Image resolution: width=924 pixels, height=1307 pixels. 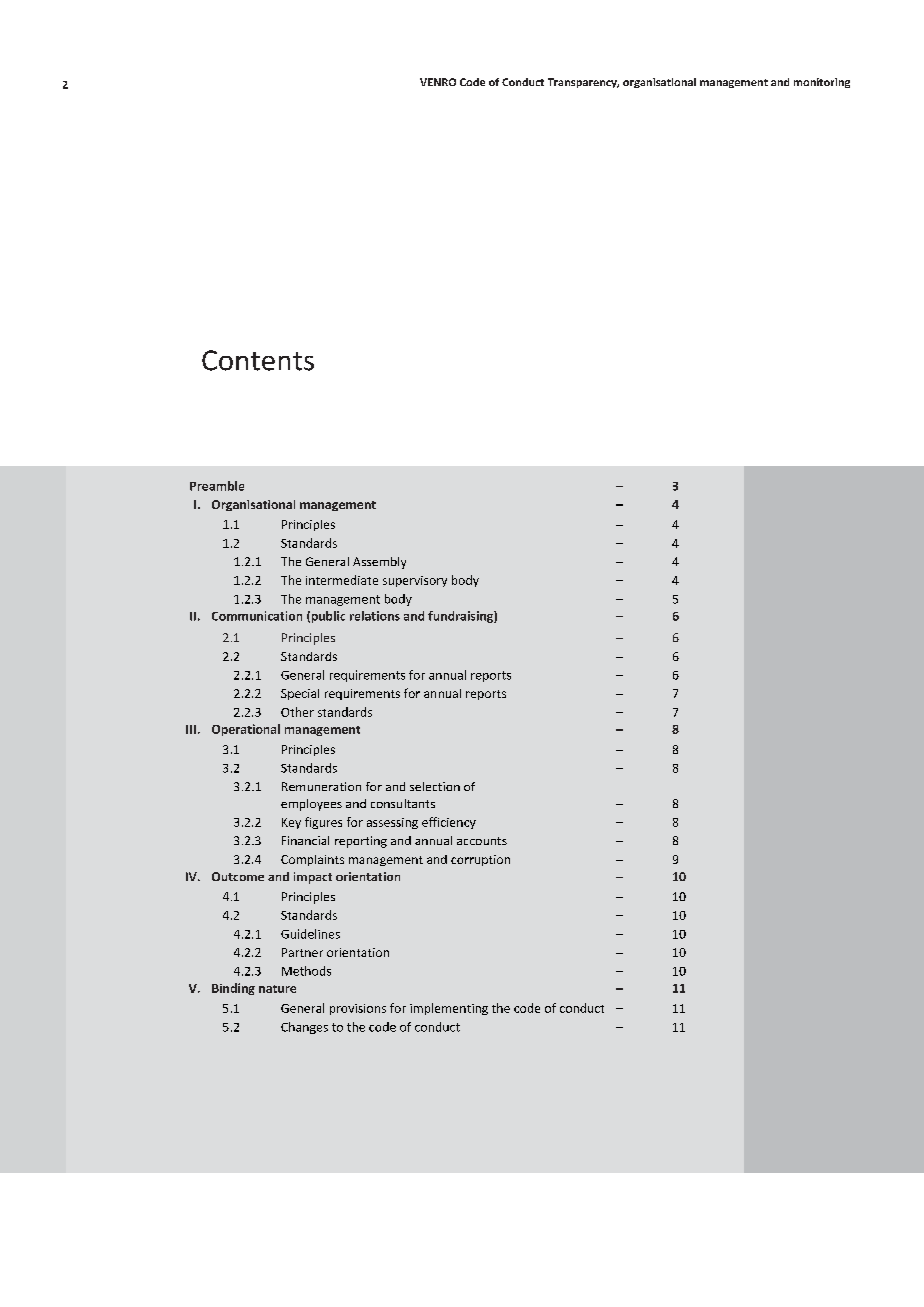 I want to click on Assembly, so click(x=379, y=563).
